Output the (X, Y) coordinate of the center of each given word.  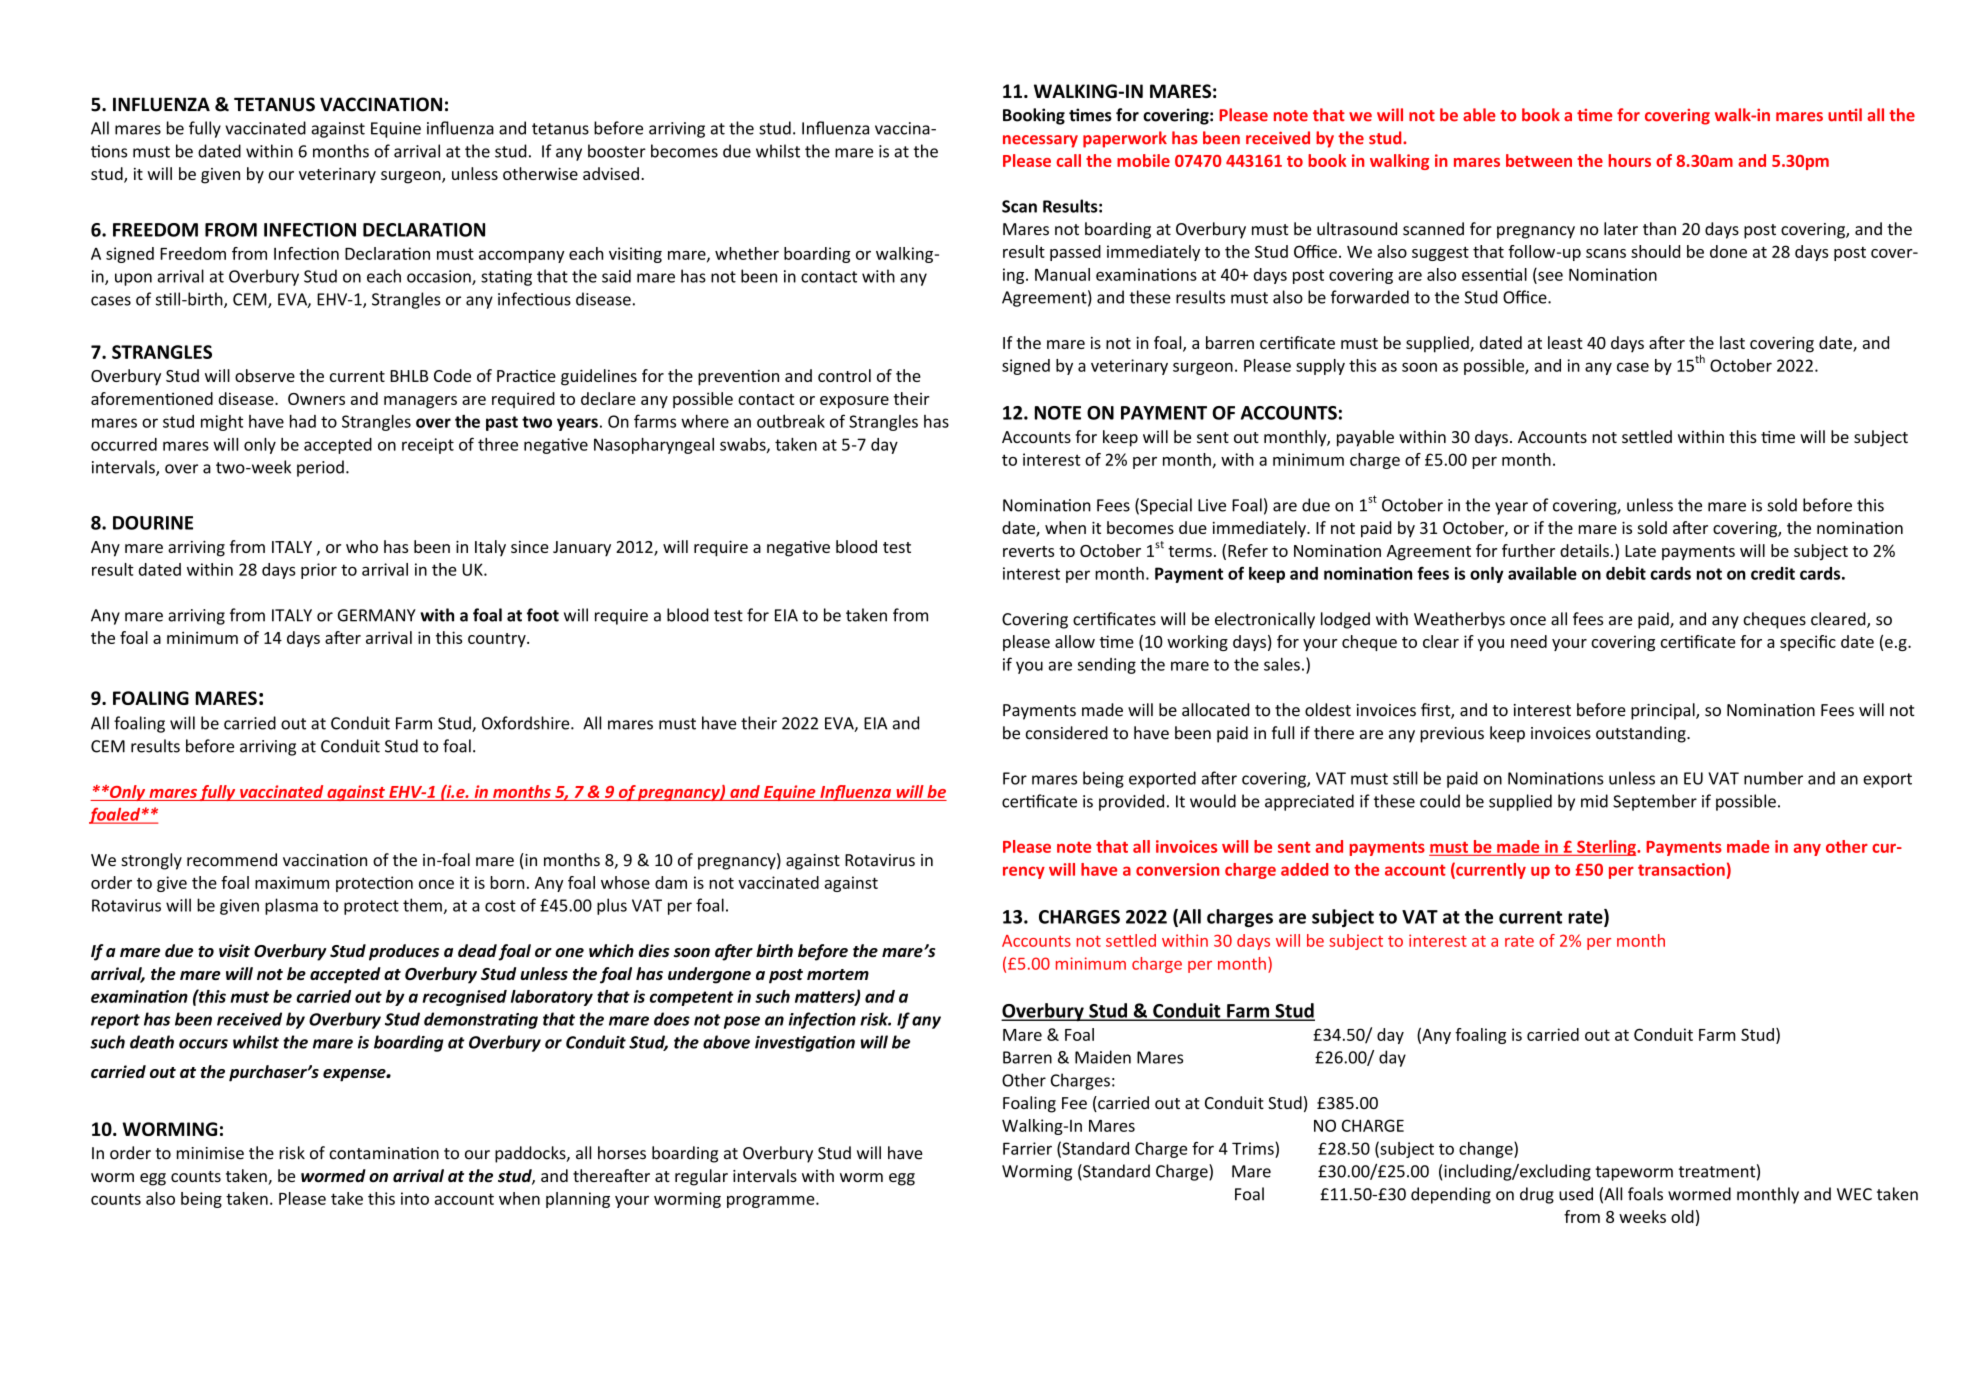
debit (1626, 573)
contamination (384, 1153)
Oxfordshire (527, 723)
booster (617, 151)
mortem (838, 974)
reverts (1028, 551)
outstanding (1642, 734)
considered (1067, 733)
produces (404, 952)
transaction (1681, 869)
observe (265, 375)
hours (1629, 160)
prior (319, 571)
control (844, 375)
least (1565, 342)
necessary (1040, 141)
